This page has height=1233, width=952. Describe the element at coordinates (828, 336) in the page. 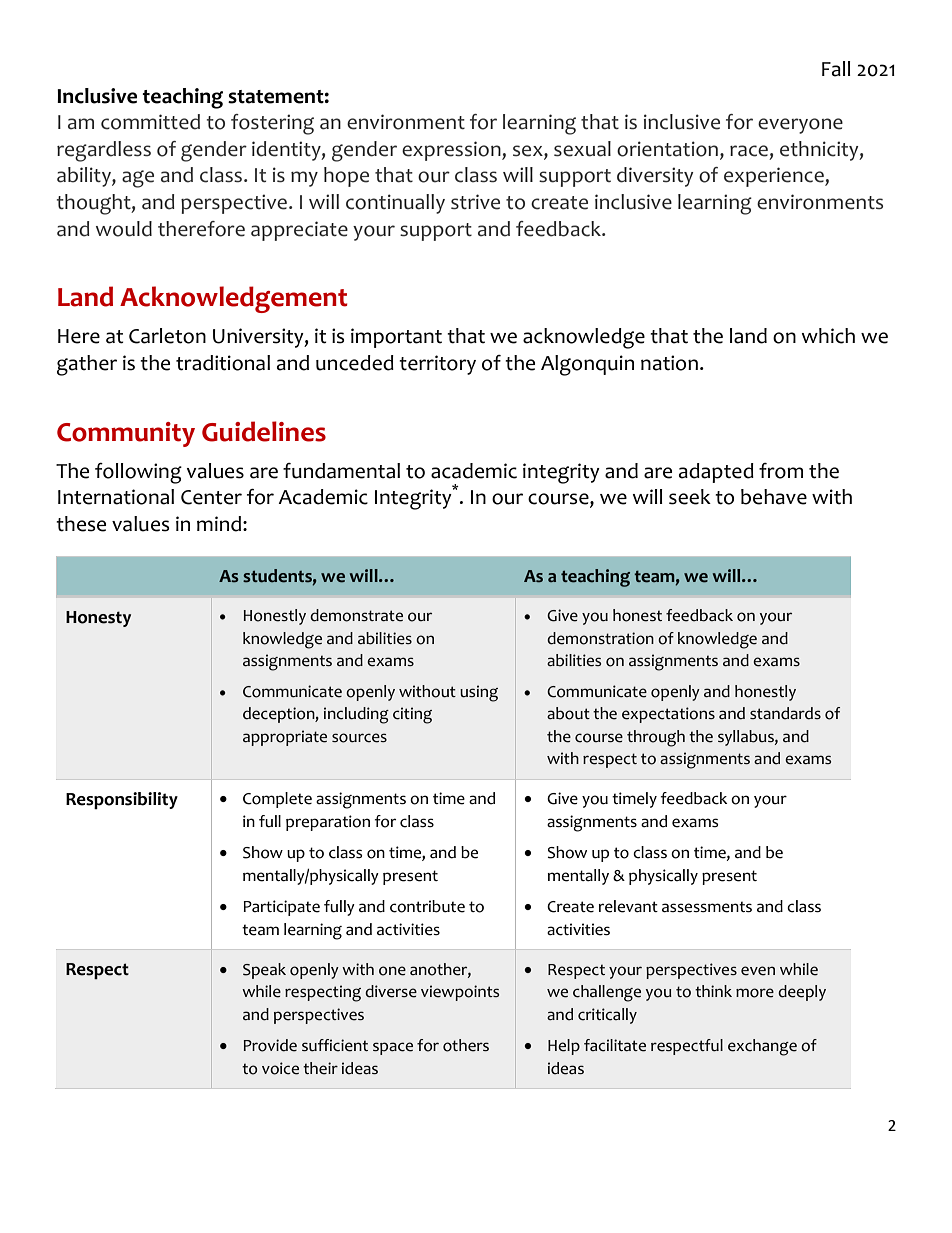

I see `which` at that location.
